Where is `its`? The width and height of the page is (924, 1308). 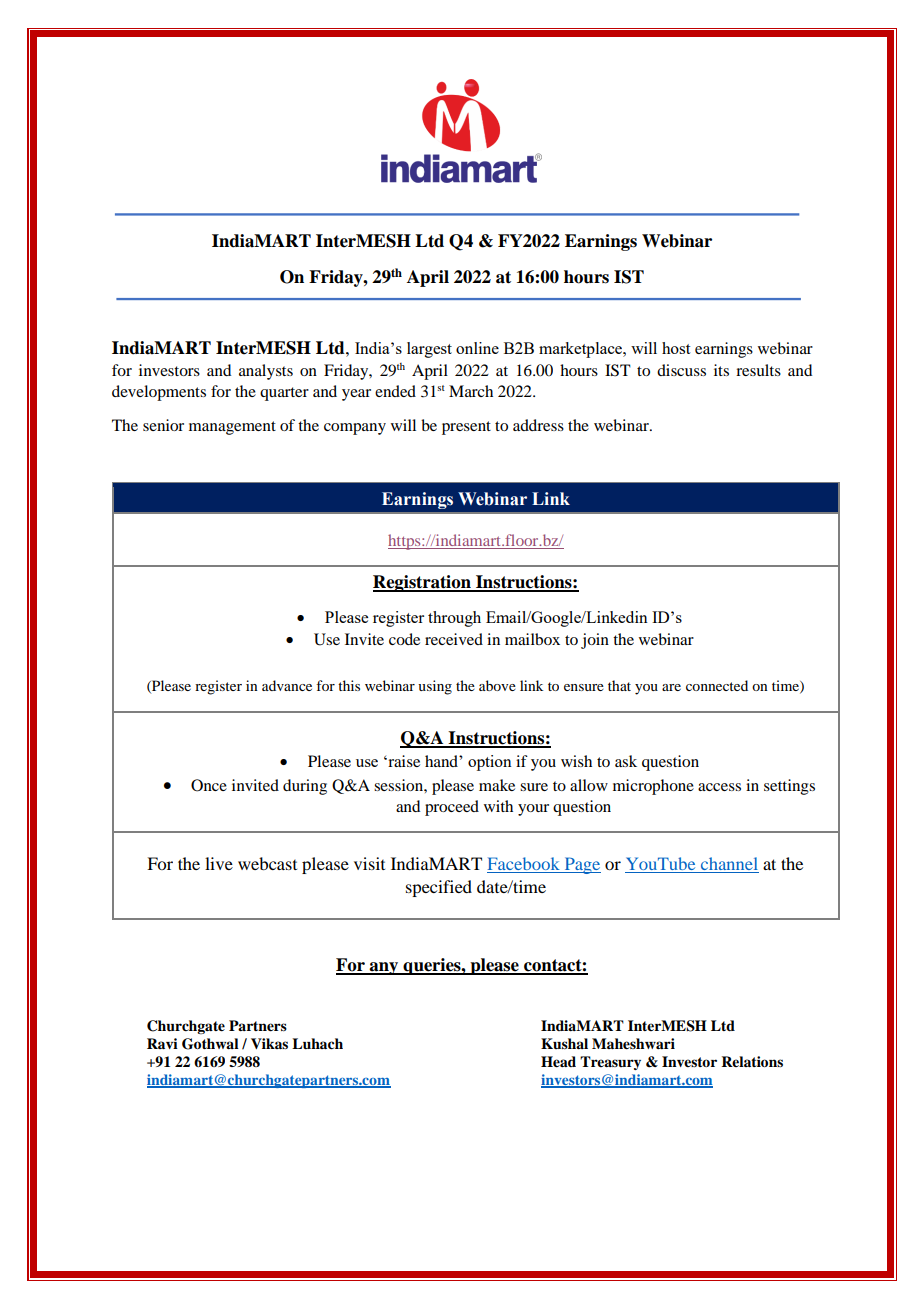
its is located at coordinates (721, 370).
